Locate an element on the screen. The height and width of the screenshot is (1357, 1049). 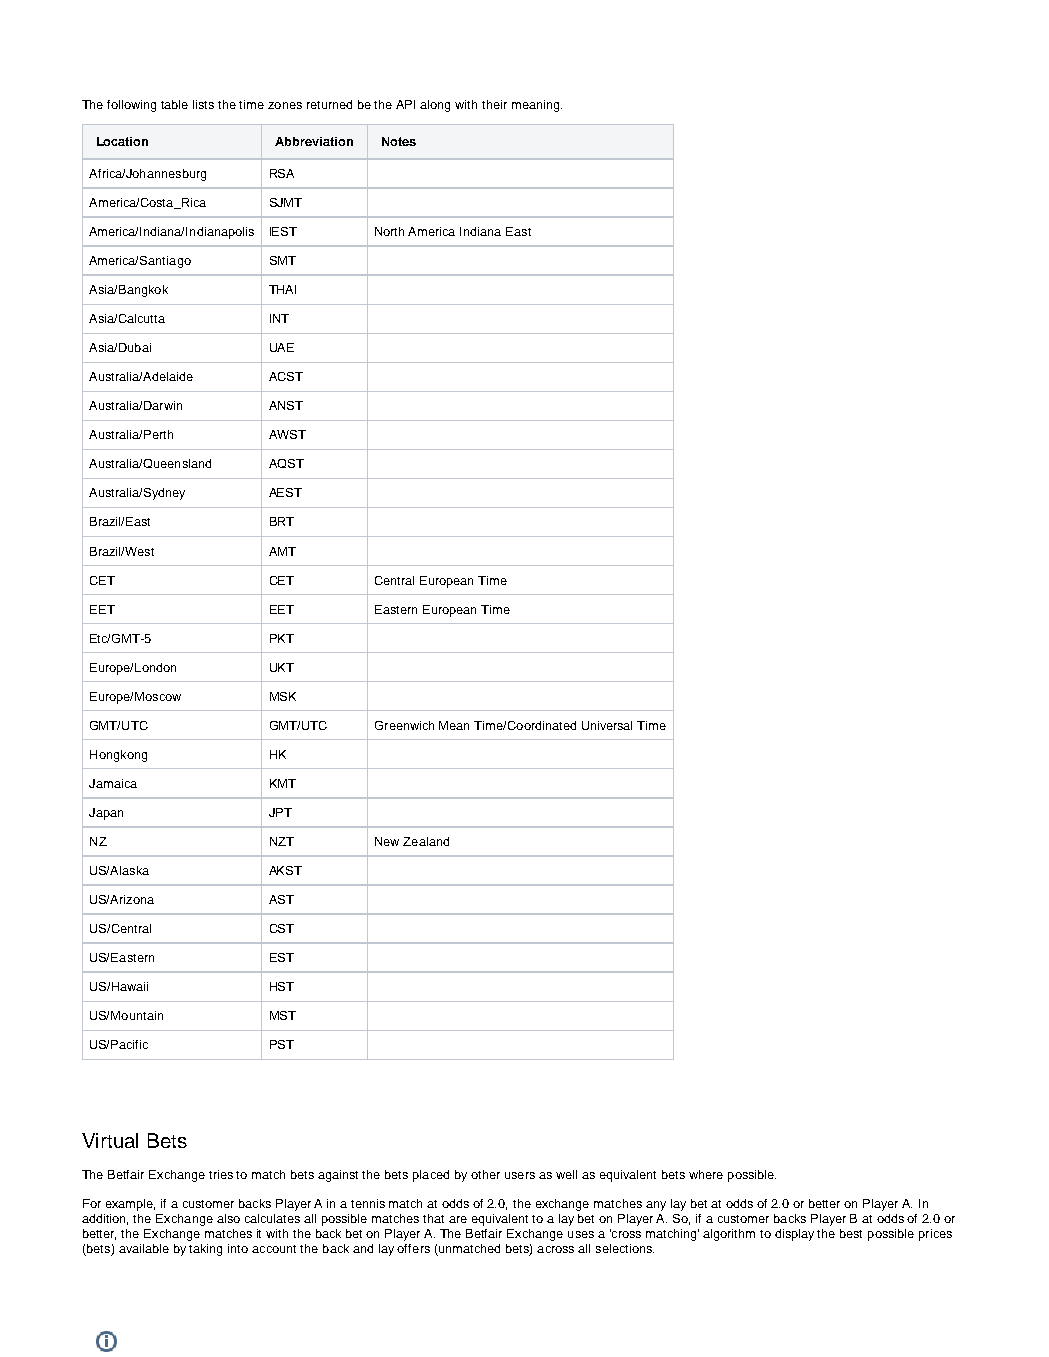
their is located at coordinates (494, 104).
